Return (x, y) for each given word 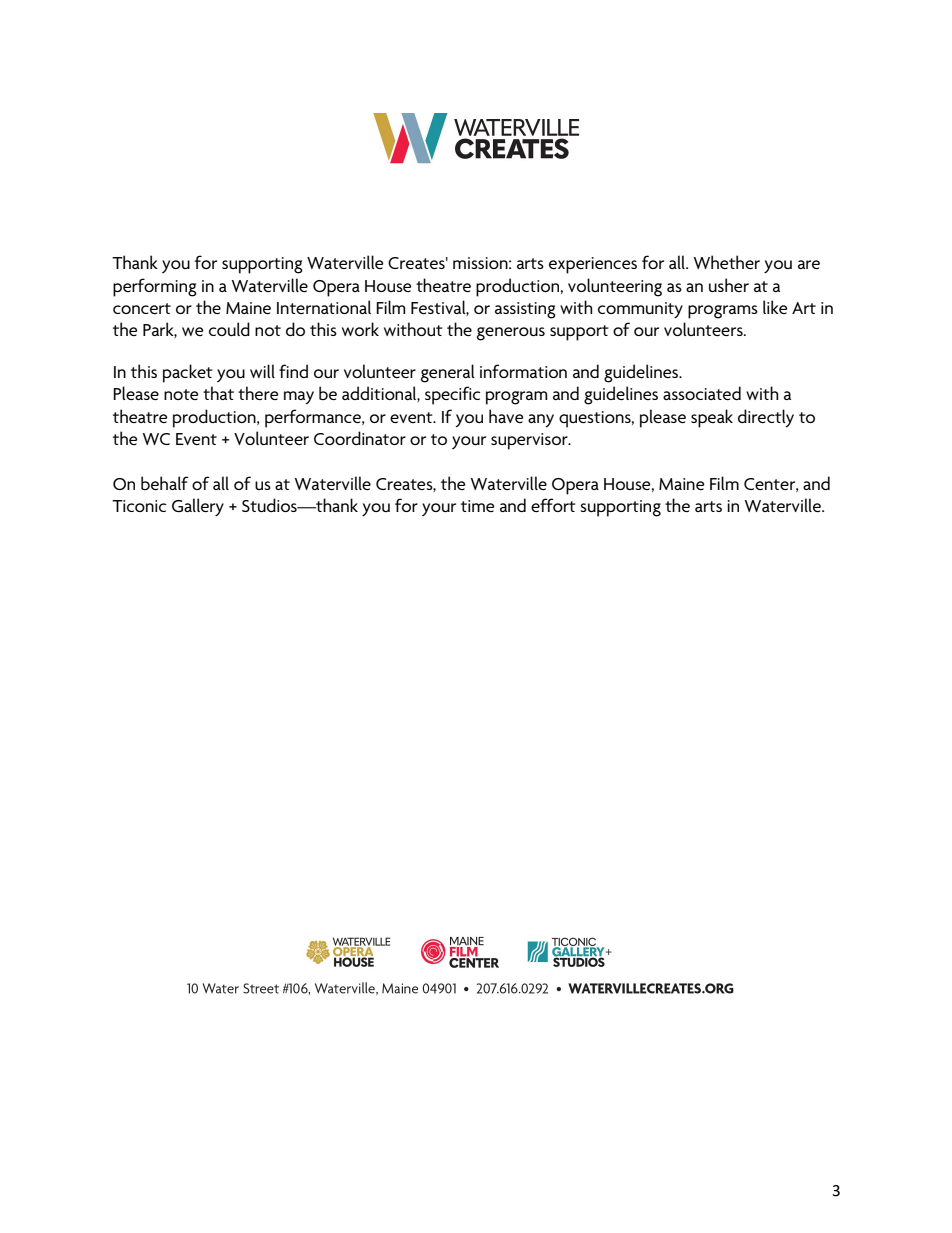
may (299, 397)
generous (511, 334)
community (640, 310)
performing (155, 287)
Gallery (198, 507)
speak (712, 418)
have (506, 416)
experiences (593, 265)
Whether (726, 262)
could (229, 329)
